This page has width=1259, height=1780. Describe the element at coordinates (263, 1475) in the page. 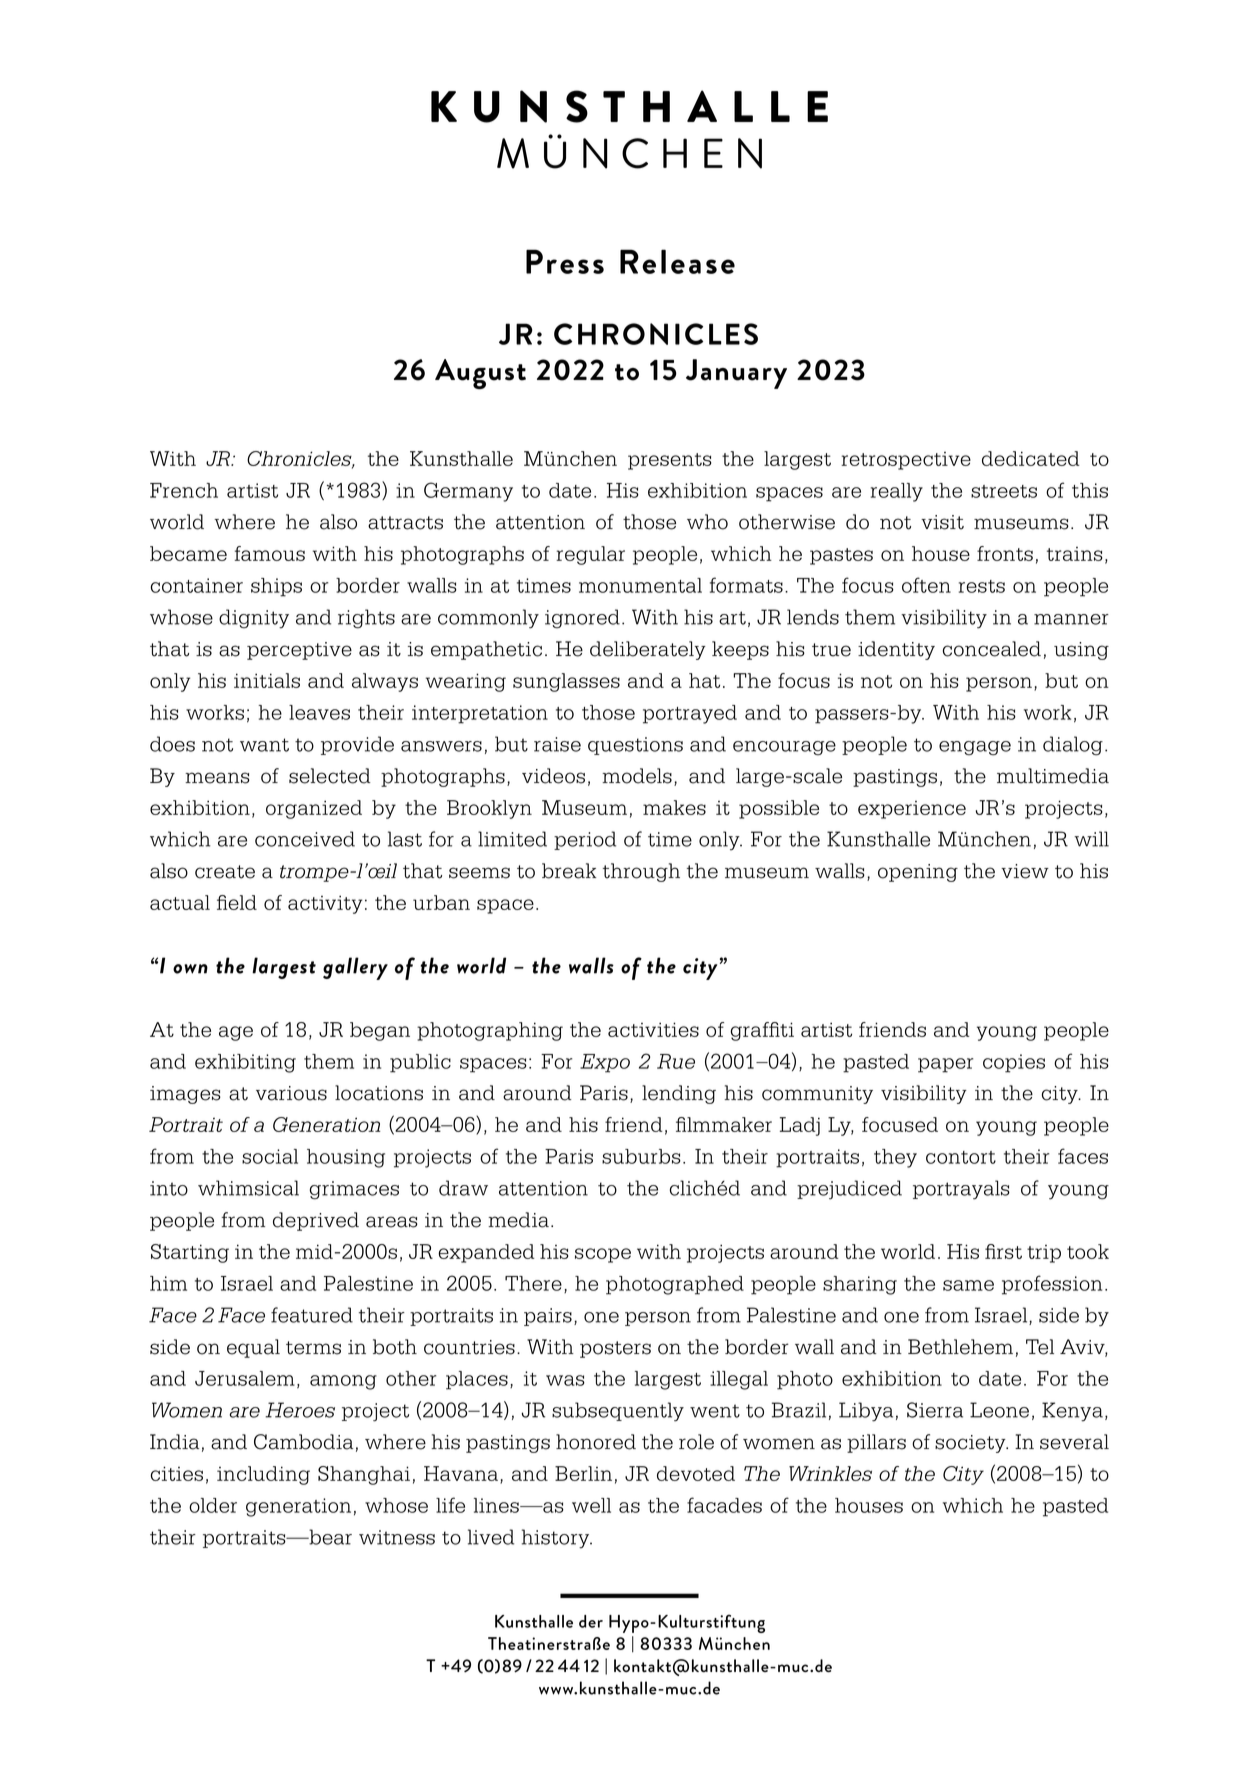

I see `including` at that location.
